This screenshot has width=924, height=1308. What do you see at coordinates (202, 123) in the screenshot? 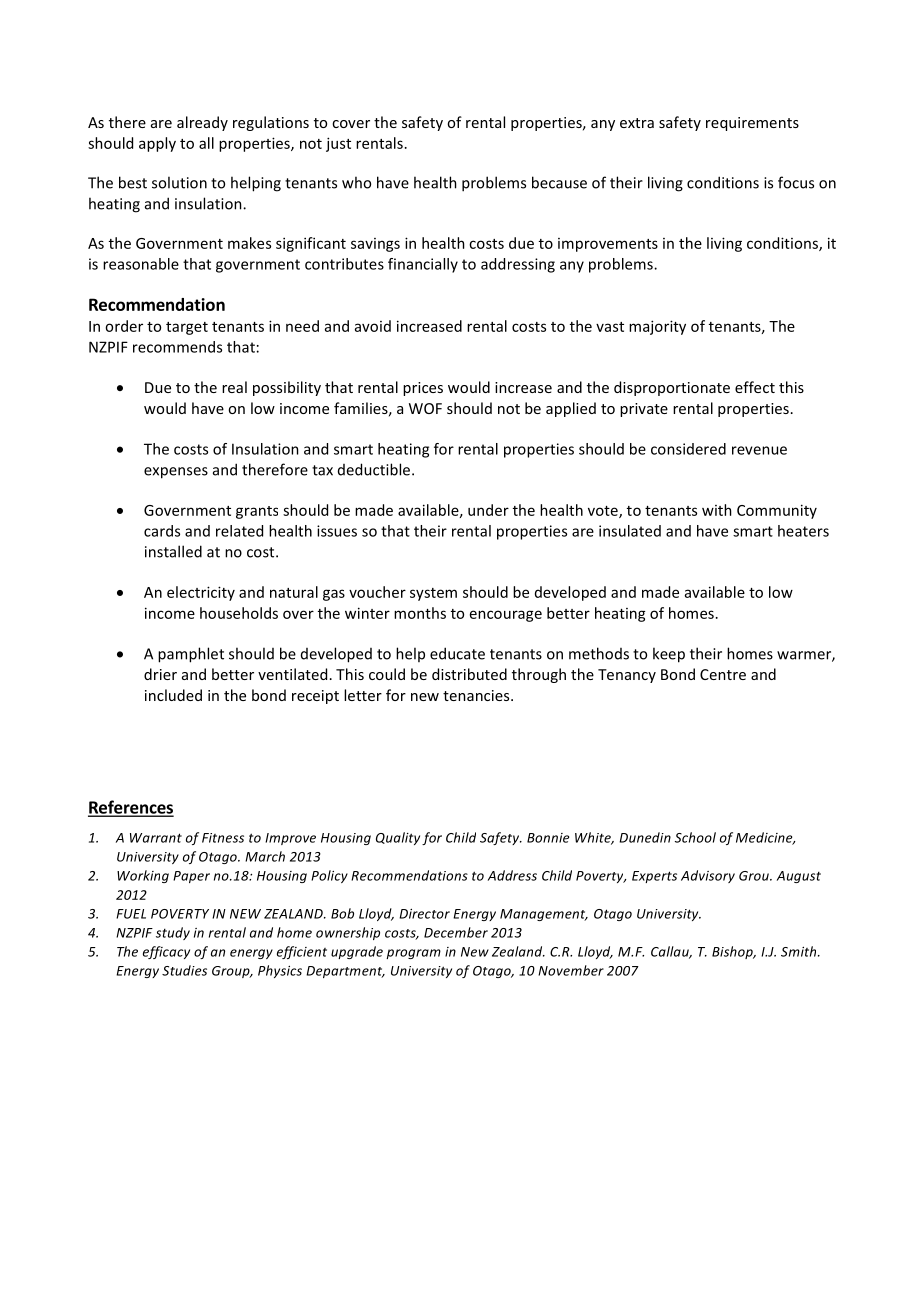
I see `already` at bounding box center [202, 123].
